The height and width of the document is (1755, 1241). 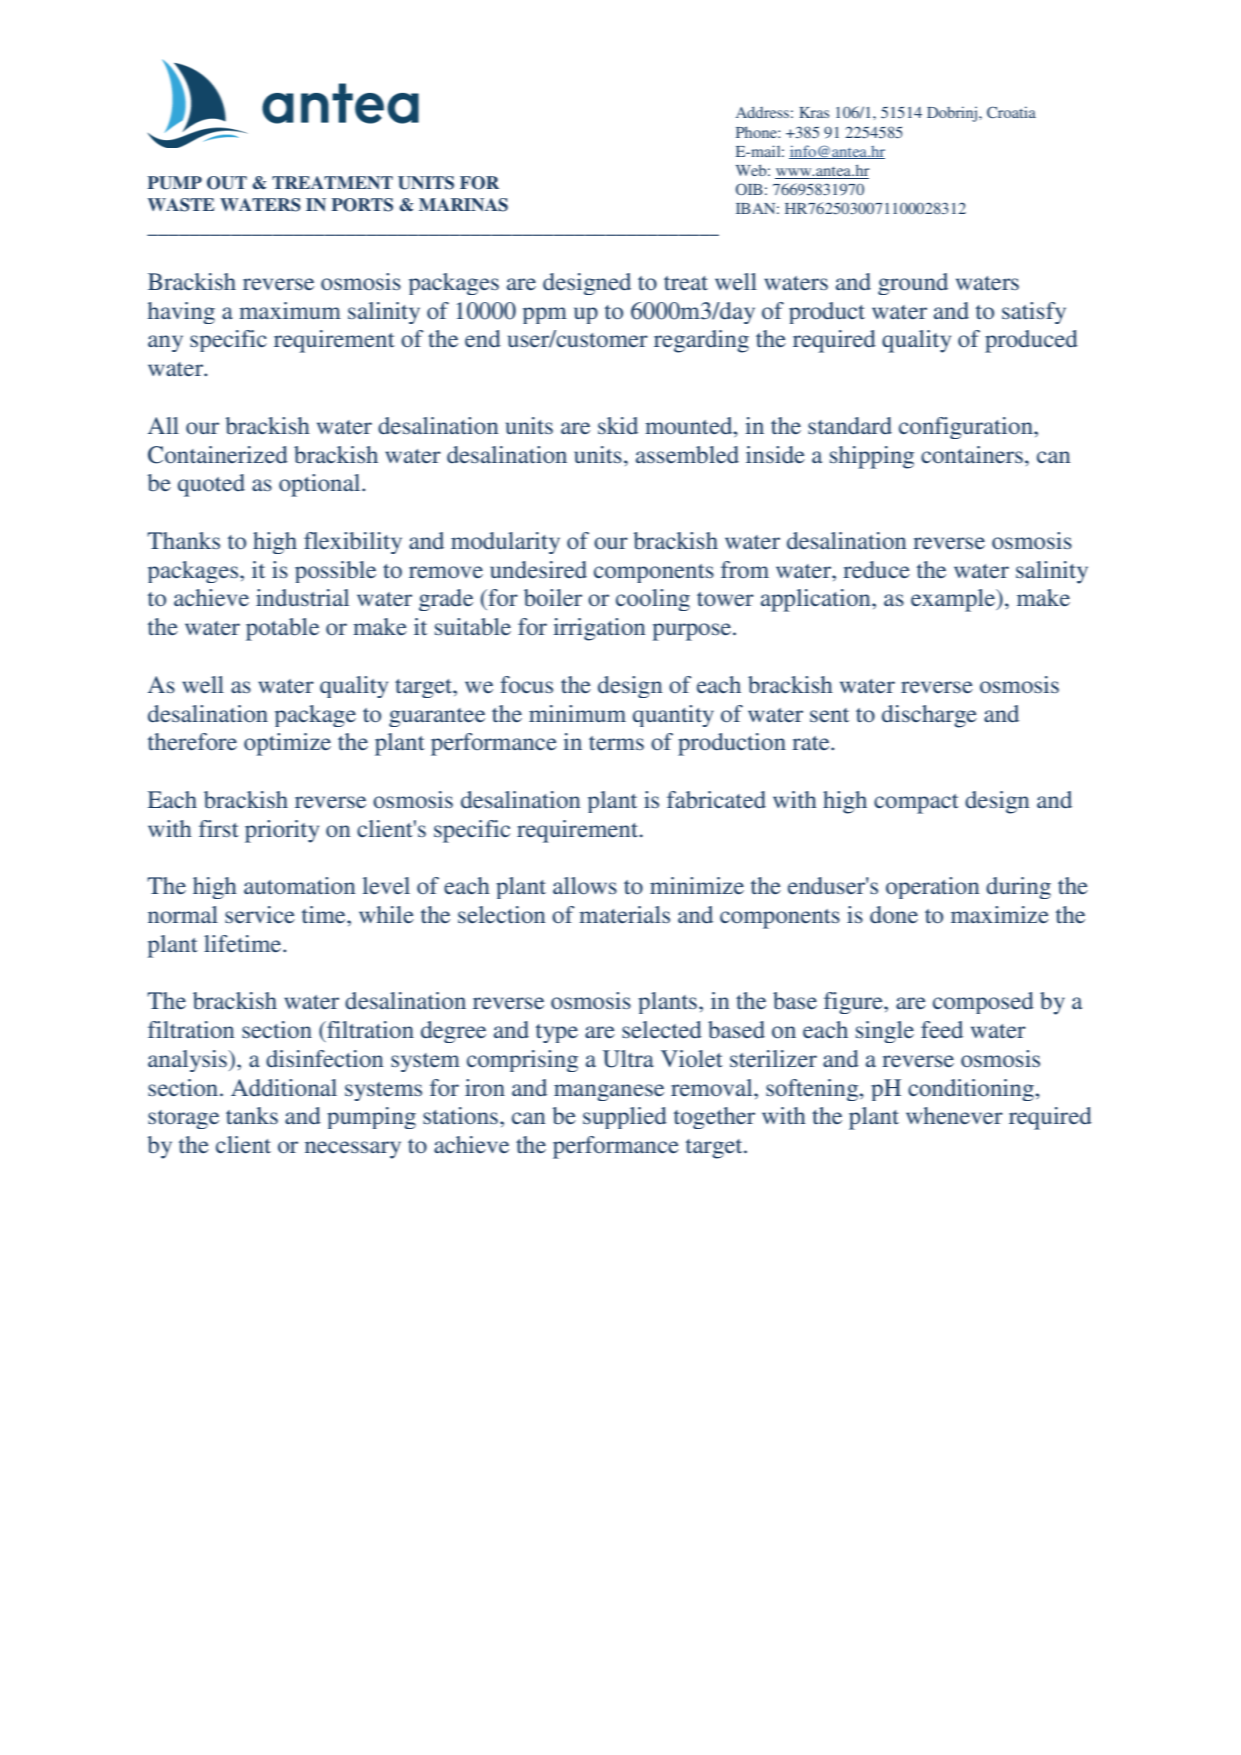 What do you see at coordinates (252, 1115) in the document?
I see `tanks` at bounding box center [252, 1115].
